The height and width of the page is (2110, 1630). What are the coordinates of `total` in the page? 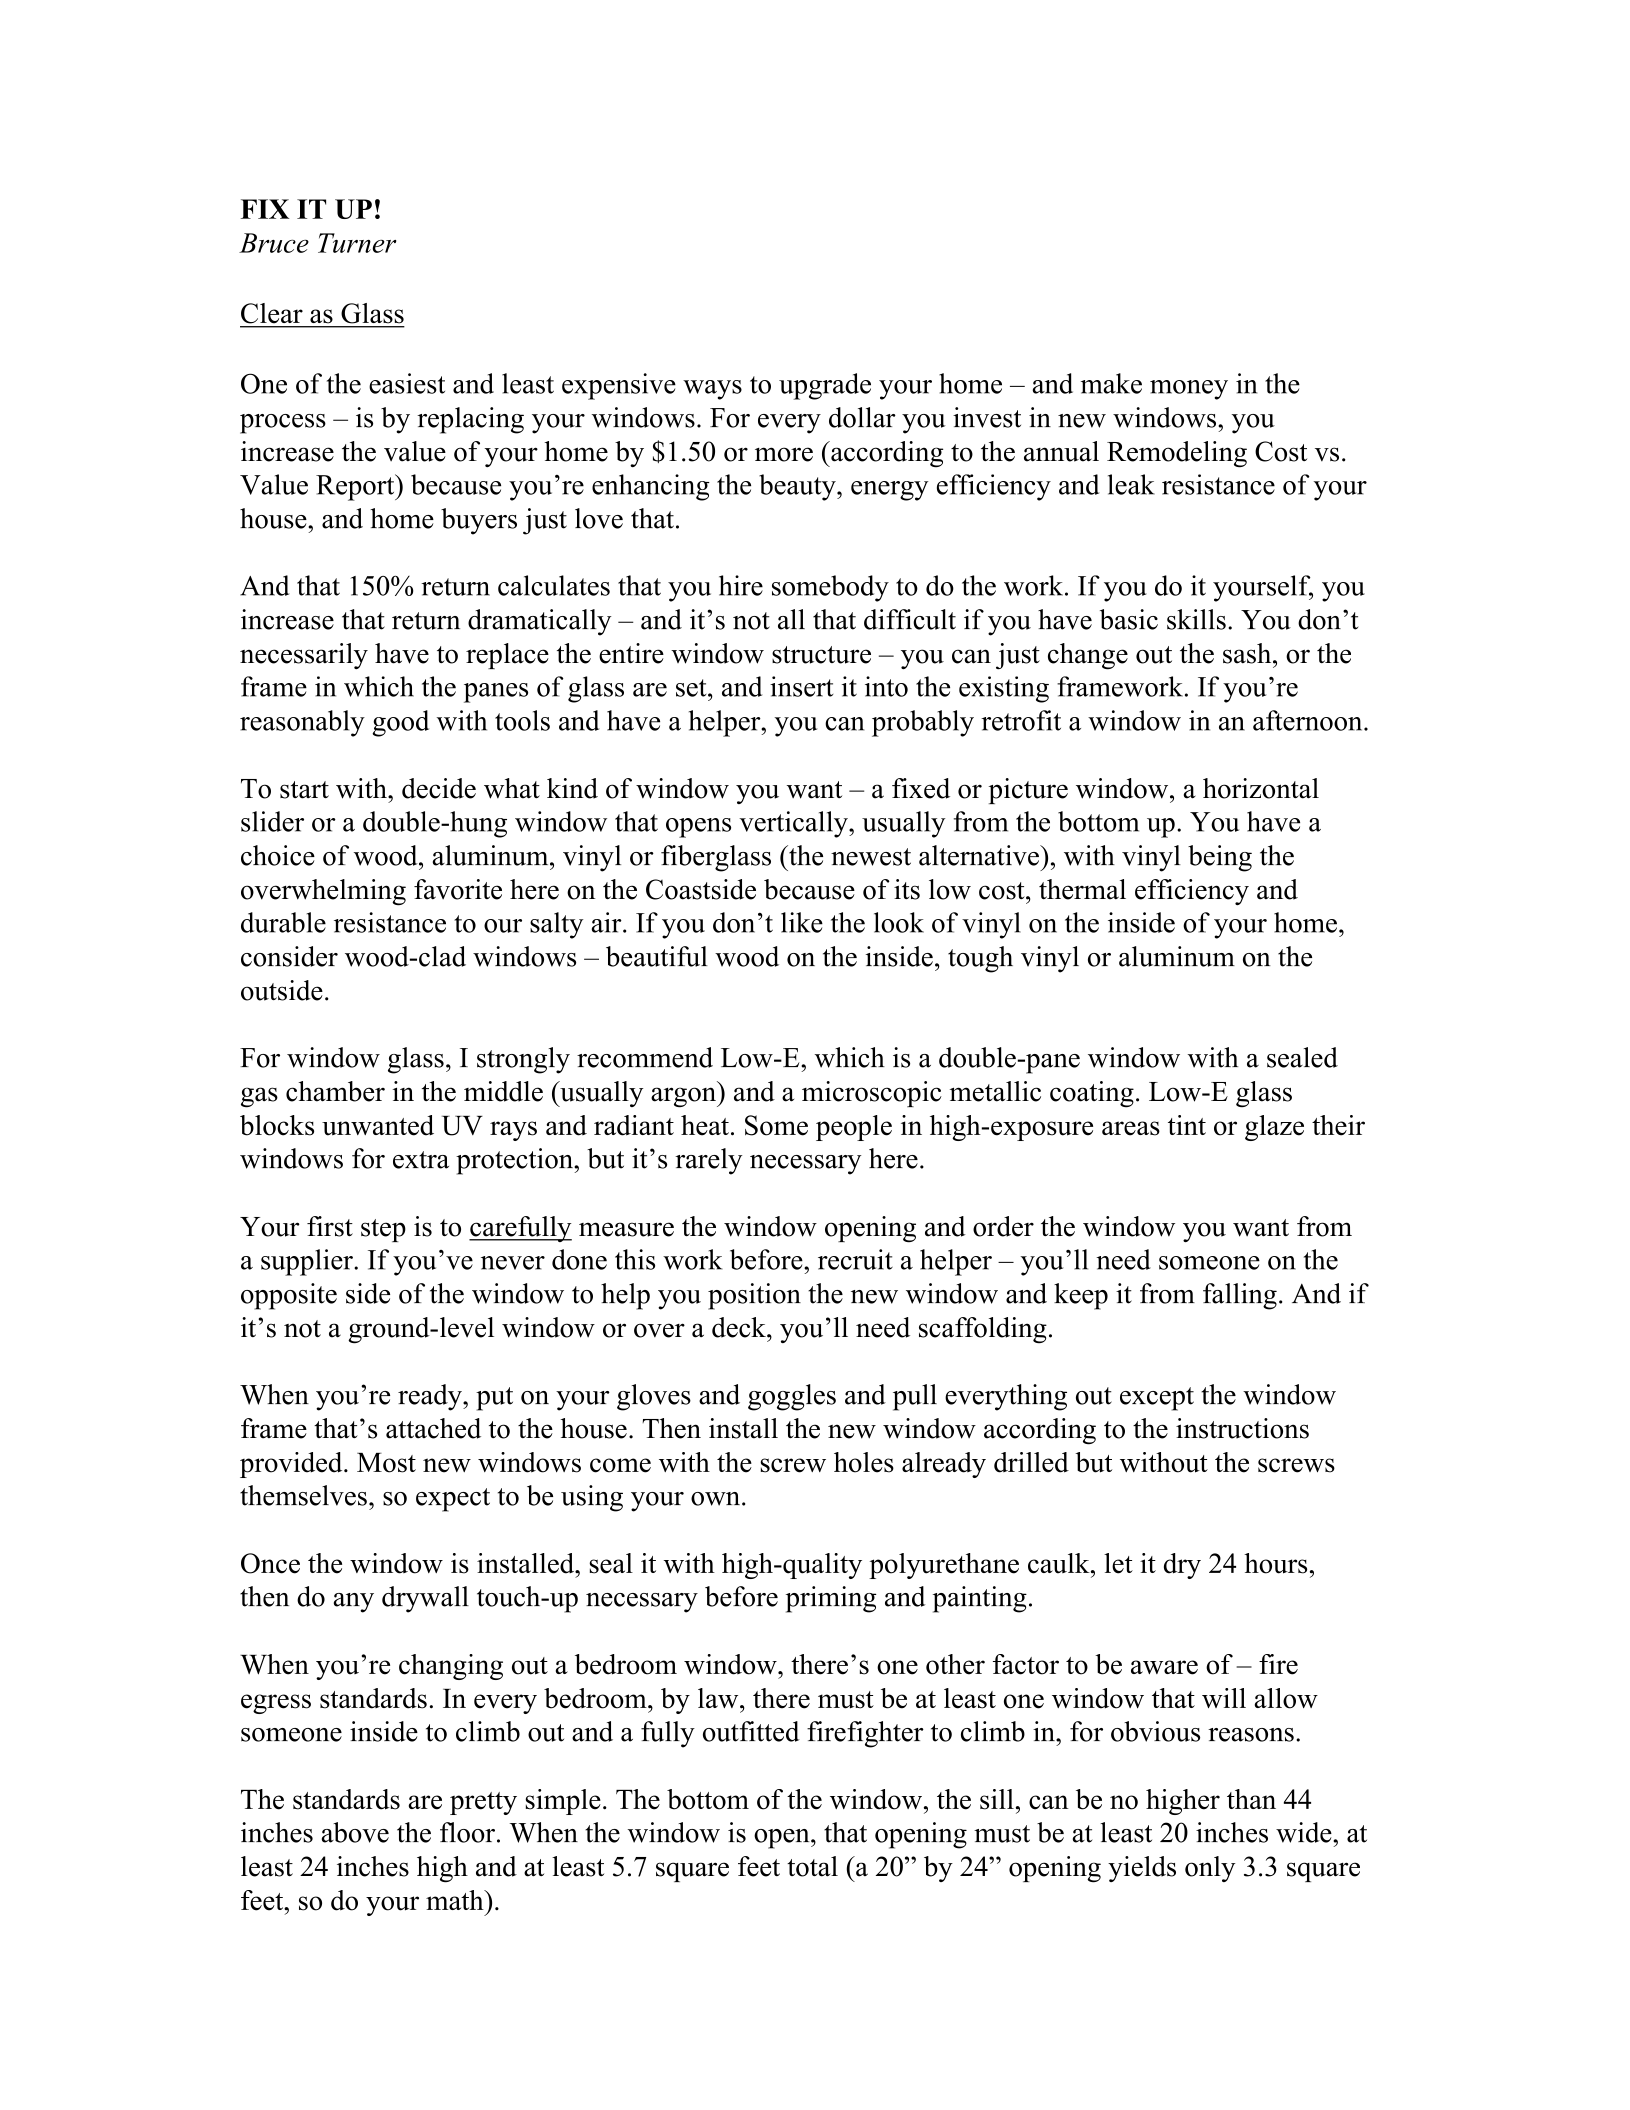 It's located at (812, 1866).
